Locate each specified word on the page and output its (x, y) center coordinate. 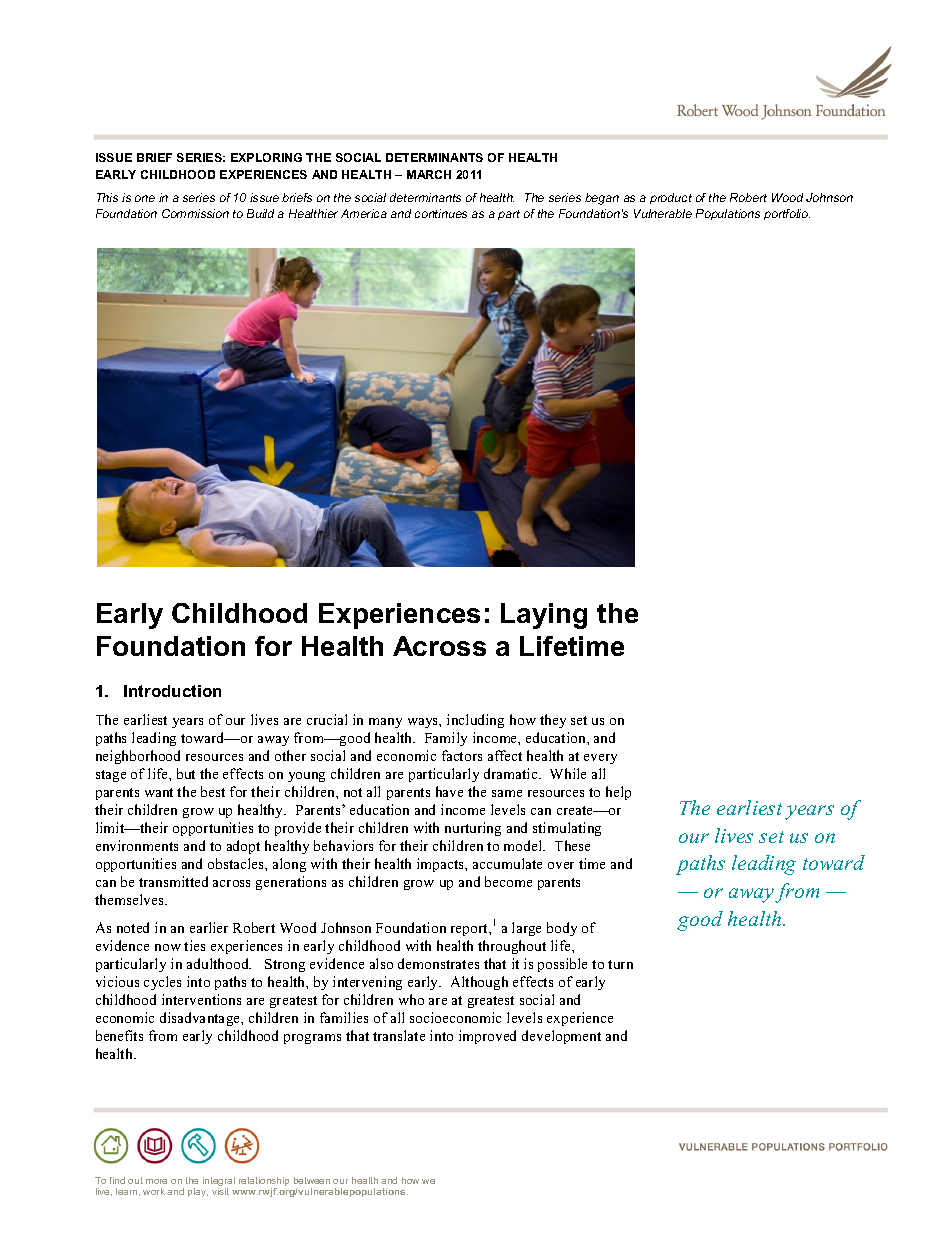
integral (219, 1183)
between (312, 1180)
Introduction (172, 691)
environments (137, 845)
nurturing (473, 829)
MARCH (429, 174)
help (618, 793)
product (671, 198)
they (553, 721)
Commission (195, 213)
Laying (544, 616)
